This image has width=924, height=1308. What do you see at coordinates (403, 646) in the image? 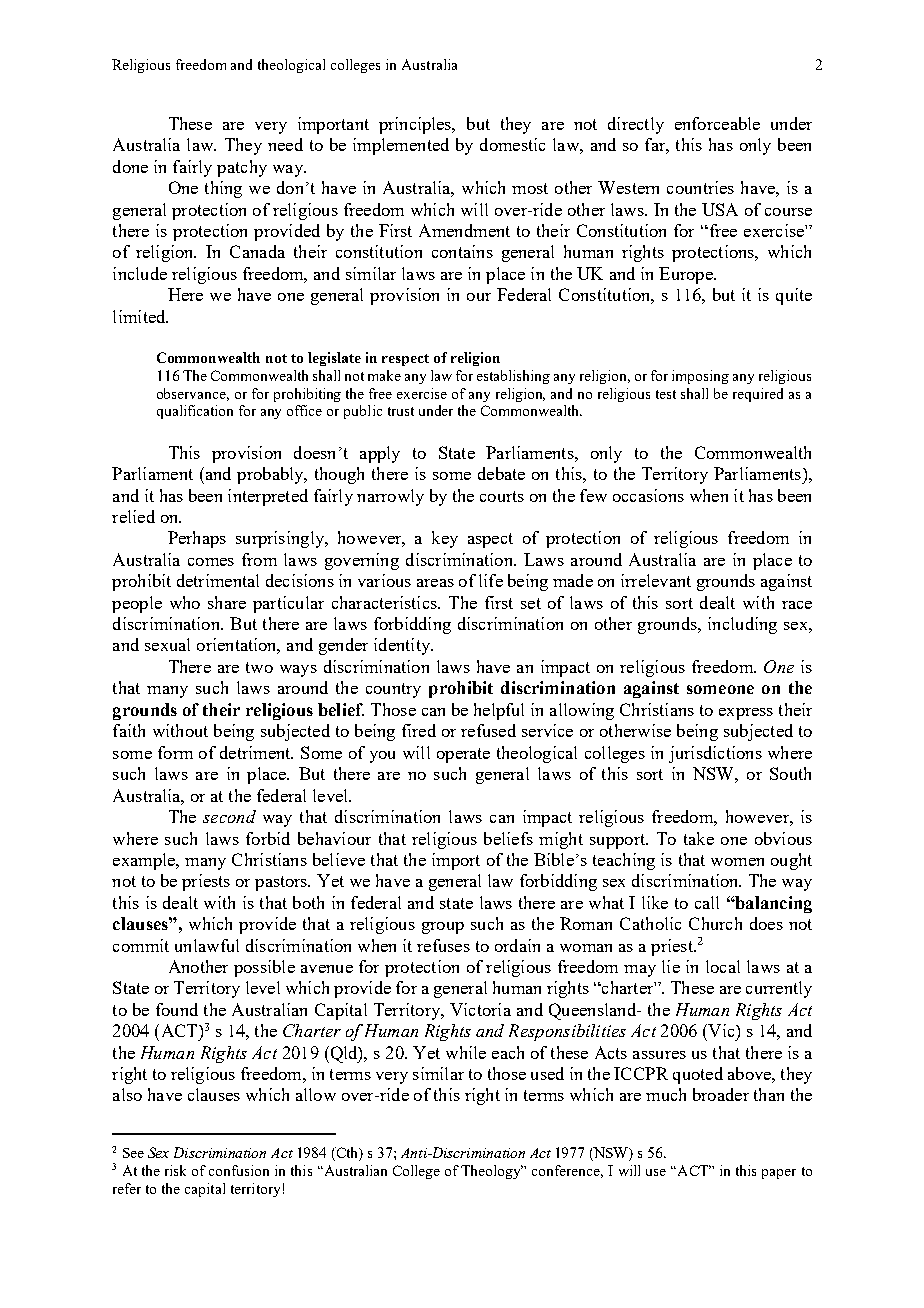
I see `identity` at bounding box center [403, 646].
